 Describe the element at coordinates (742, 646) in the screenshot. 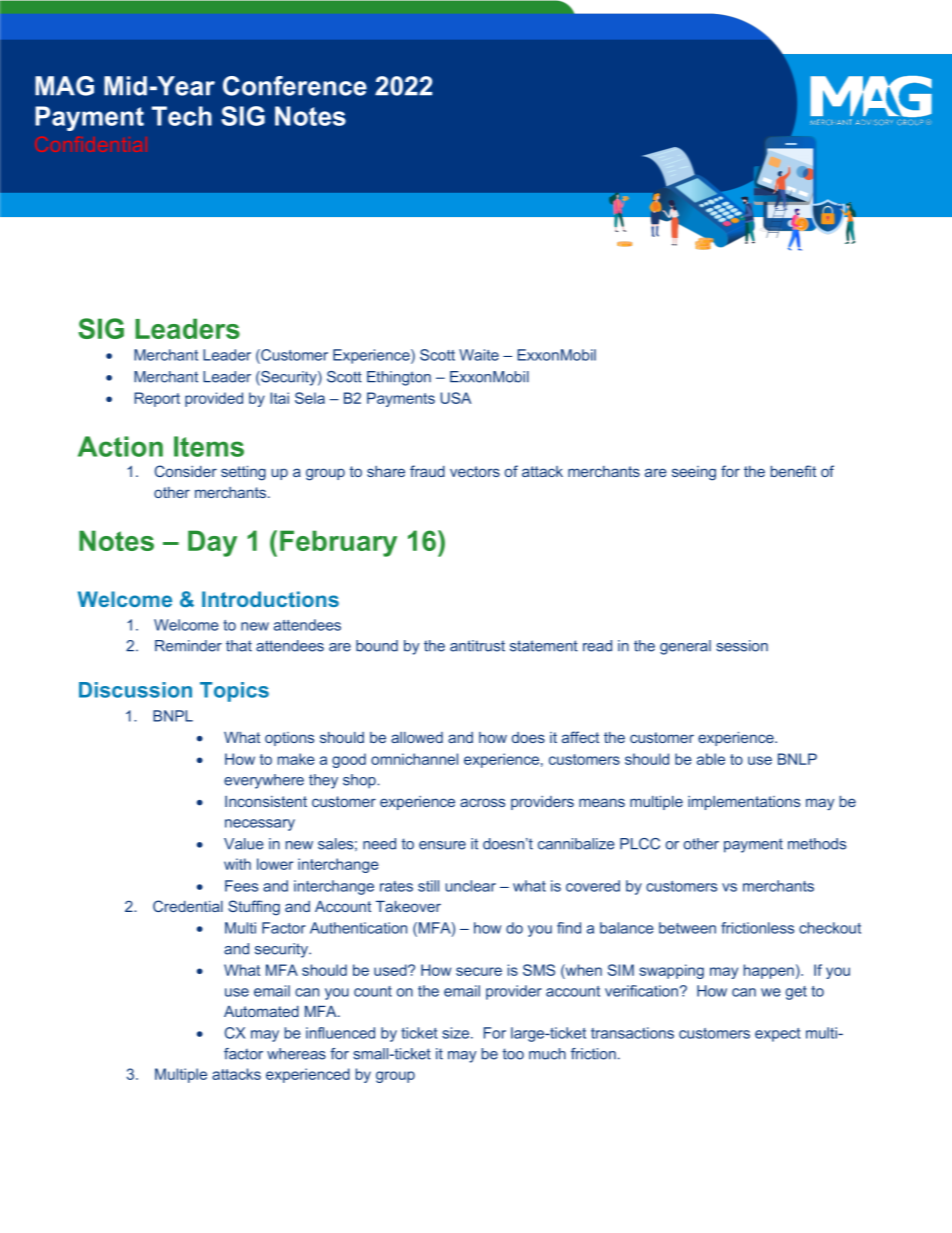

I see `session` at that location.
